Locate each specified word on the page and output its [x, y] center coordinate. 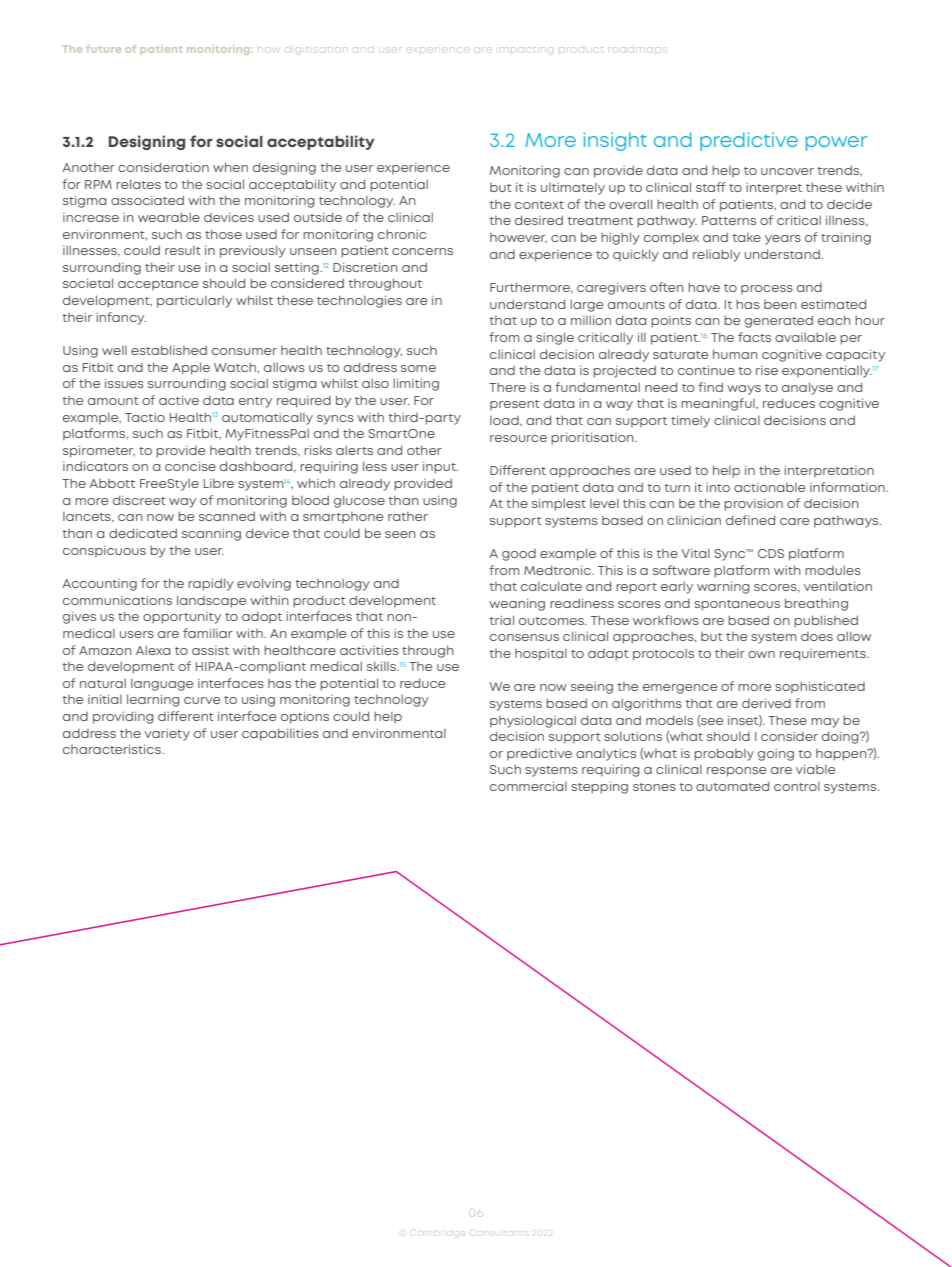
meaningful [719, 404]
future [103, 49]
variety [167, 735]
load [505, 420]
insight [615, 141]
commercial [528, 786]
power [836, 143]
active [179, 400]
